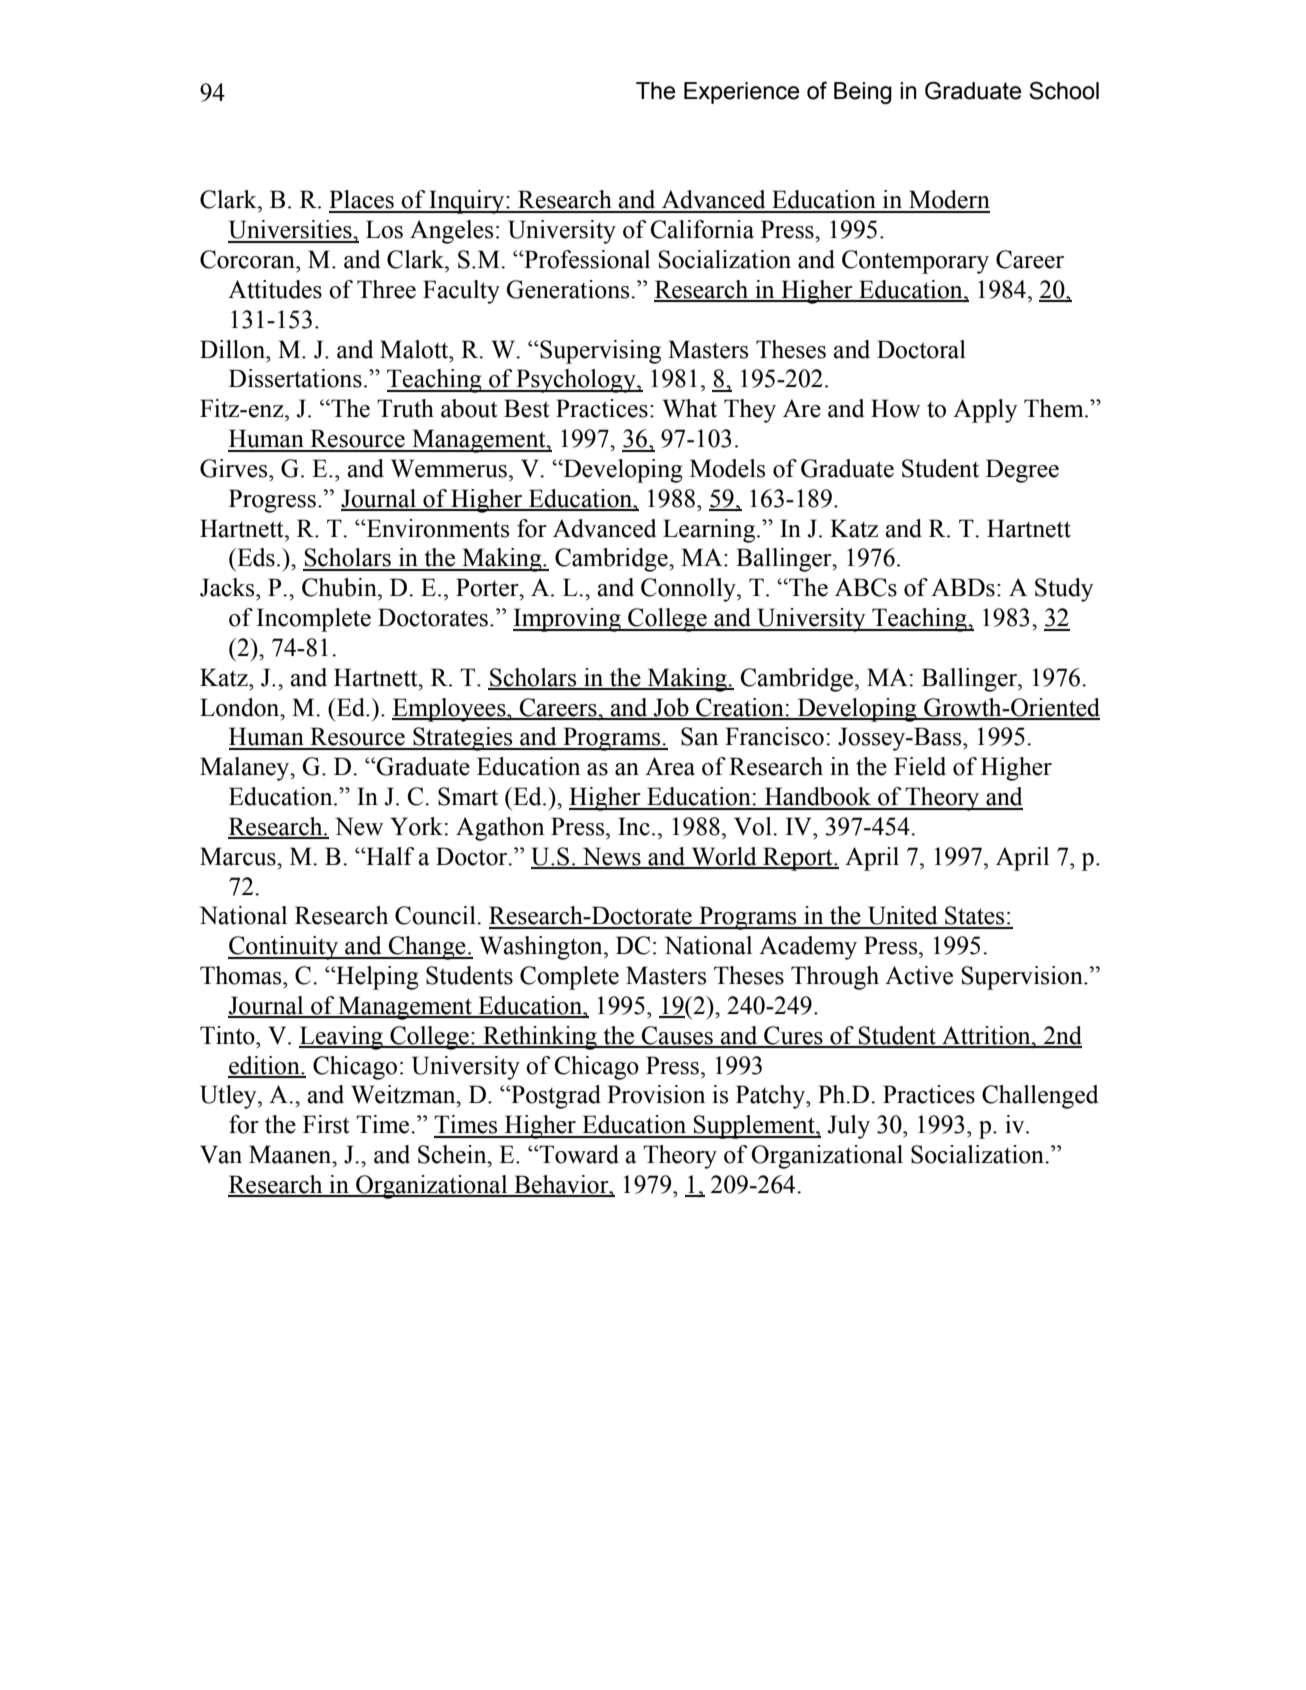  What do you see at coordinates (741, 93) in the screenshot?
I see `Experience` at bounding box center [741, 93].
